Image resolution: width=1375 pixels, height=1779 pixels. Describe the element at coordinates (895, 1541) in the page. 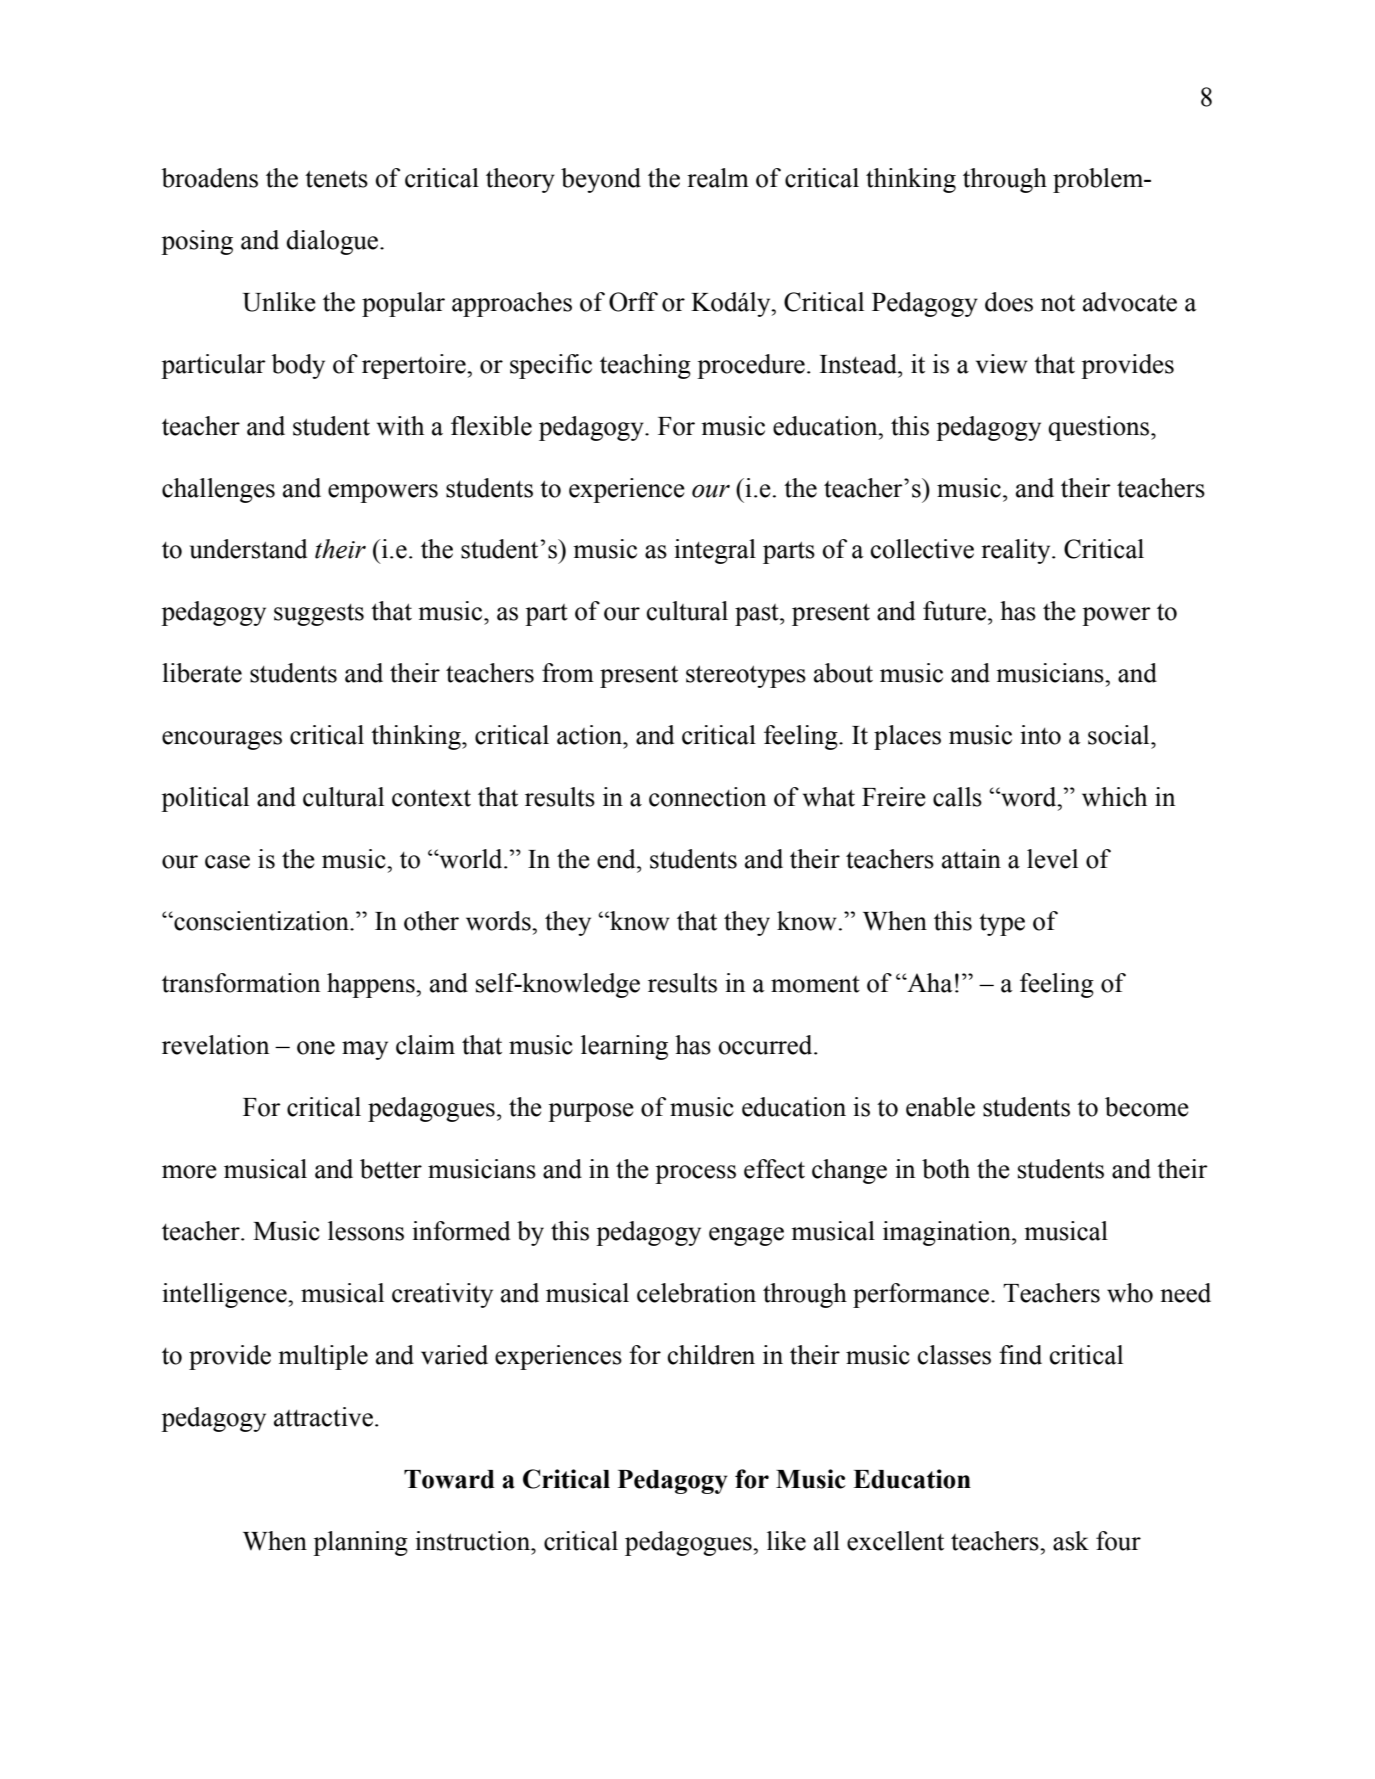

I see `excellent` at that location.
